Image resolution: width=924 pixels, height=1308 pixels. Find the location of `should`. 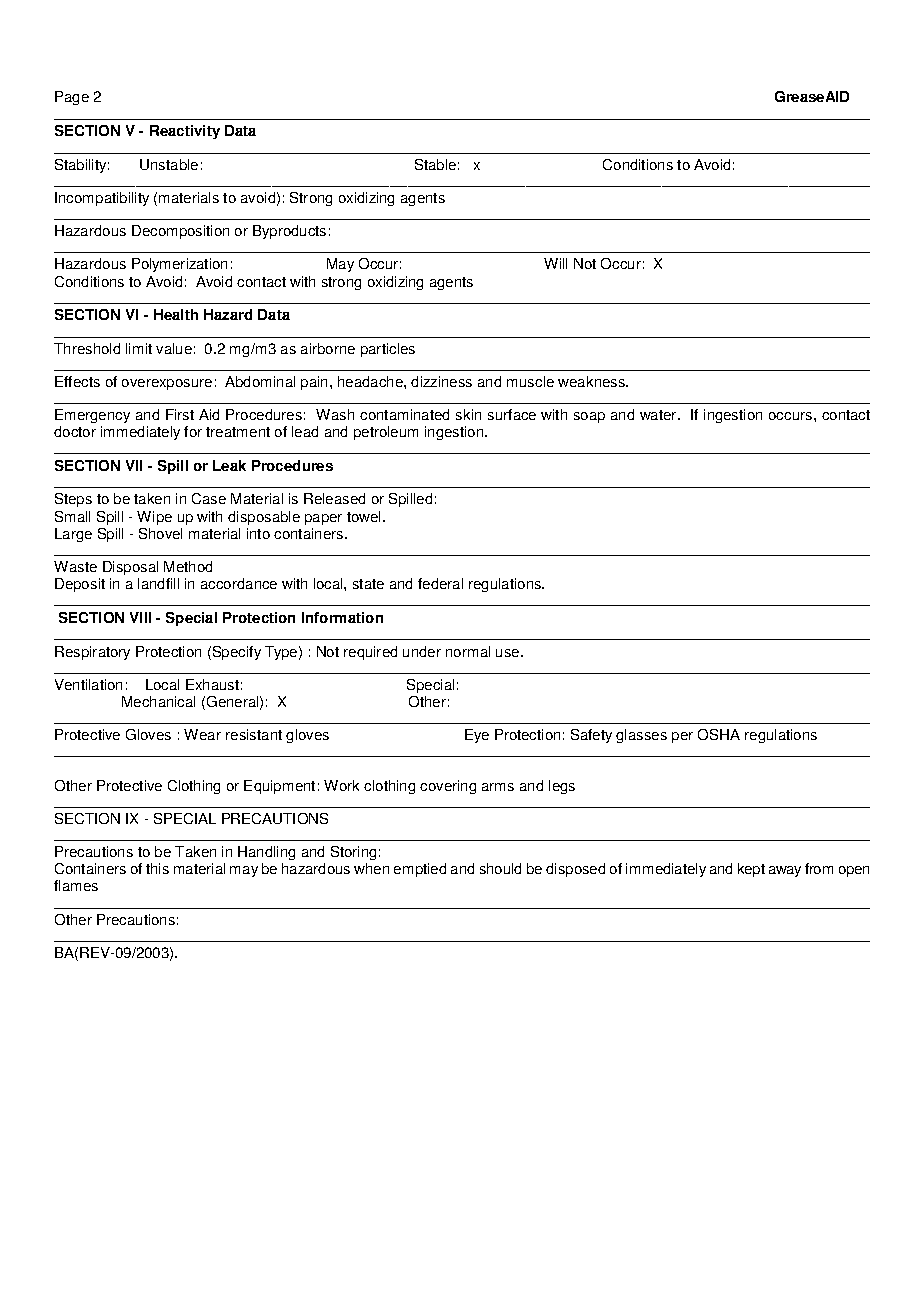

should is located at coordinates (500, 868).
